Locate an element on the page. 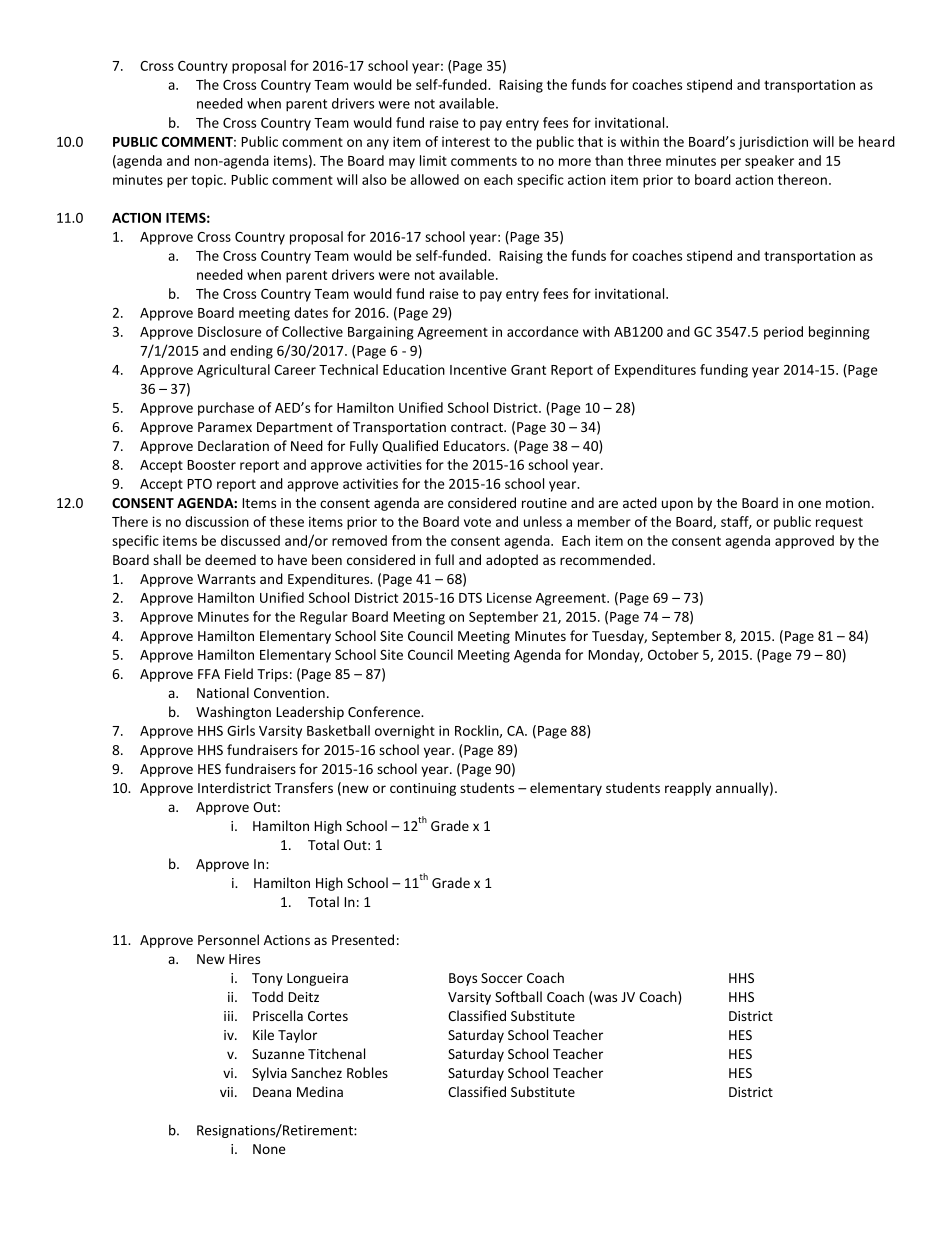 This image has width=952, height=1233. vii is located at coordinates (226, 1092).
